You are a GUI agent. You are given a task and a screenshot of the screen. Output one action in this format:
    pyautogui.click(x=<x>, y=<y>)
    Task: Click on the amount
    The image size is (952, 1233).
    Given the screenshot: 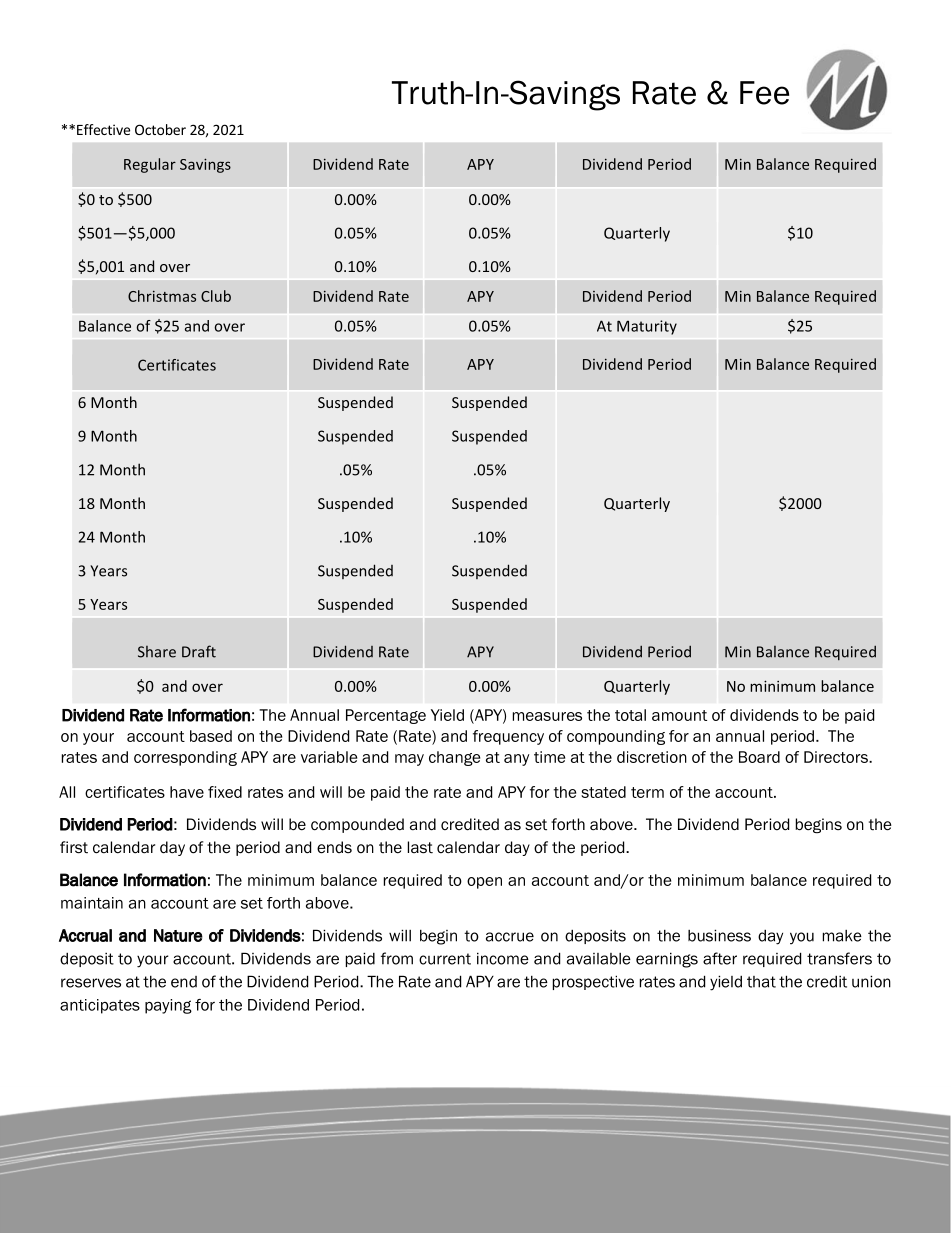 What is the action you would take?
    pyautogui.click(x=679, y=715)
